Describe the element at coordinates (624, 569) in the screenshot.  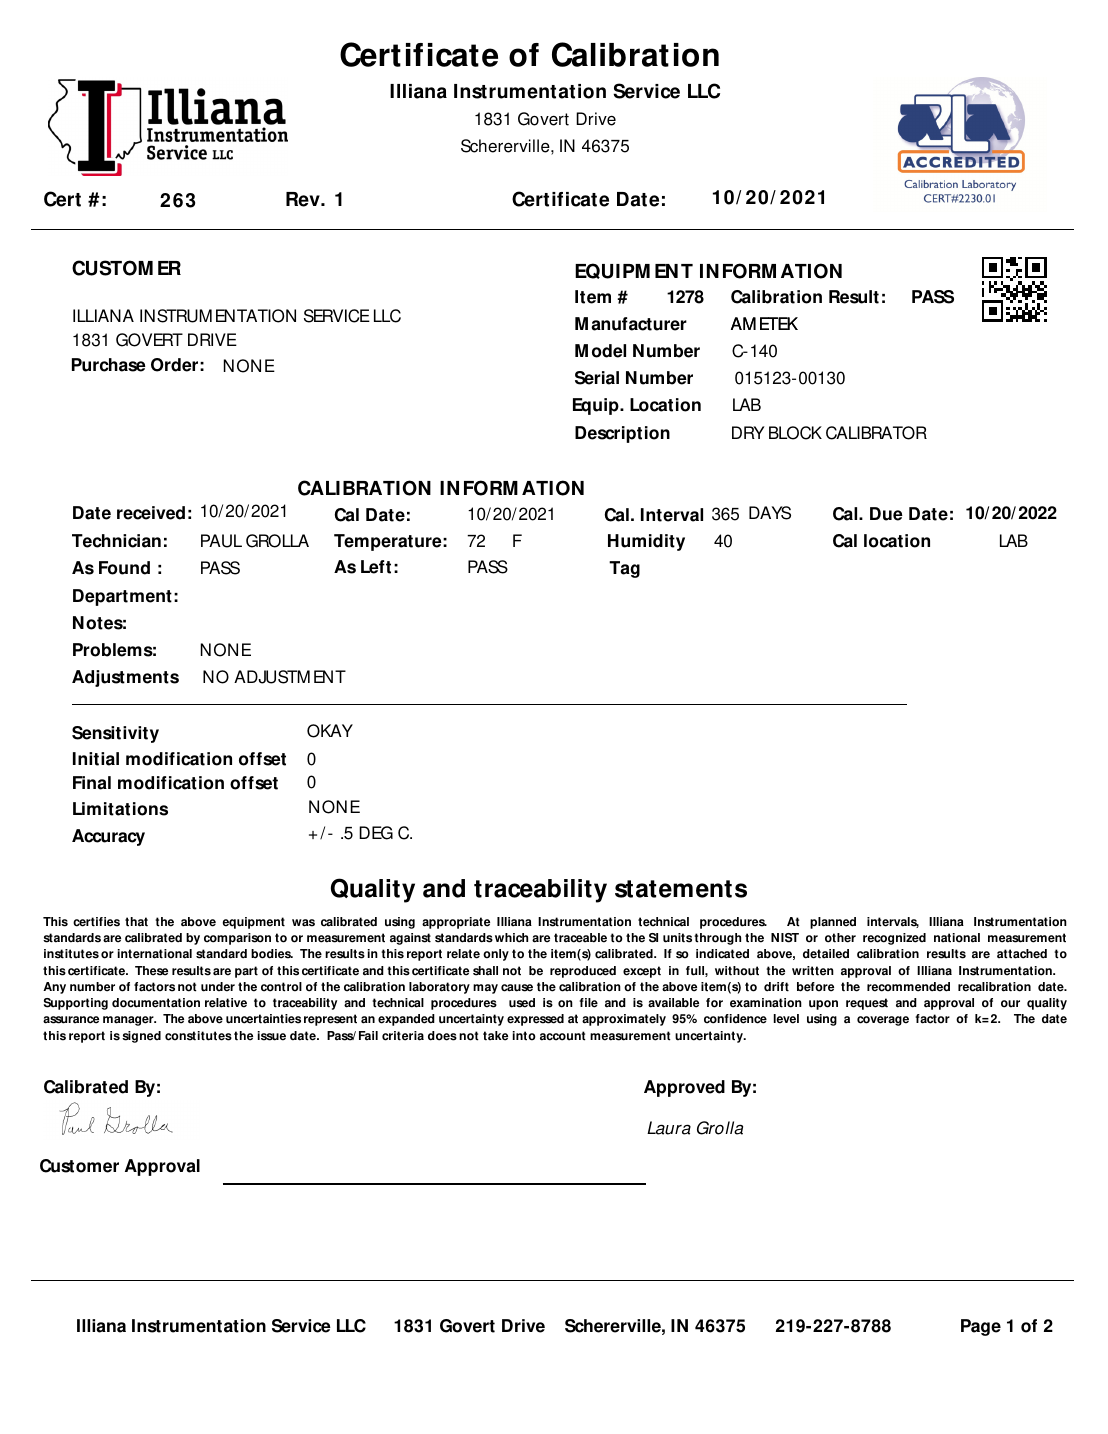
I see `Tag` at that location.
